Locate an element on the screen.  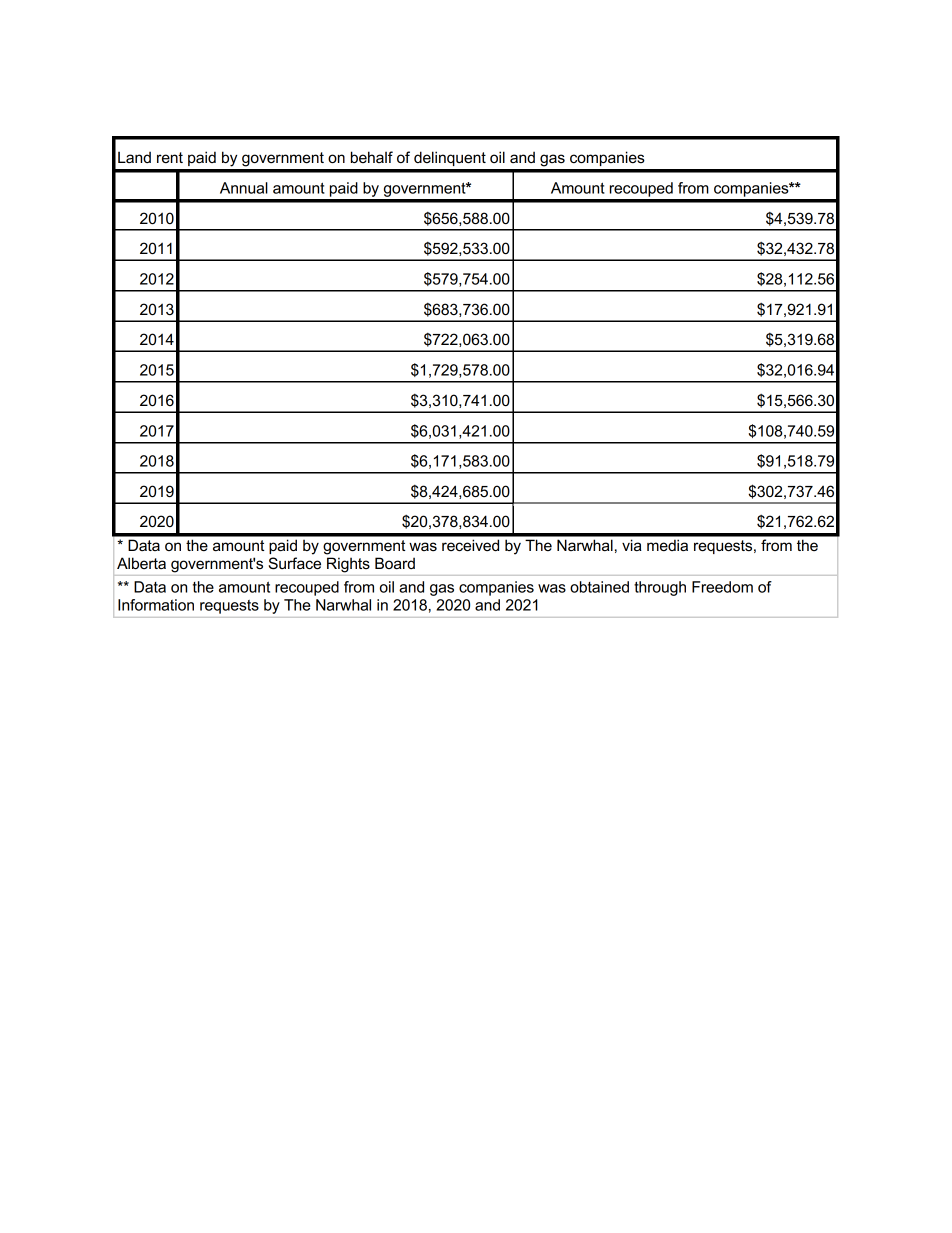
through is located at coordinates (660, 588).
